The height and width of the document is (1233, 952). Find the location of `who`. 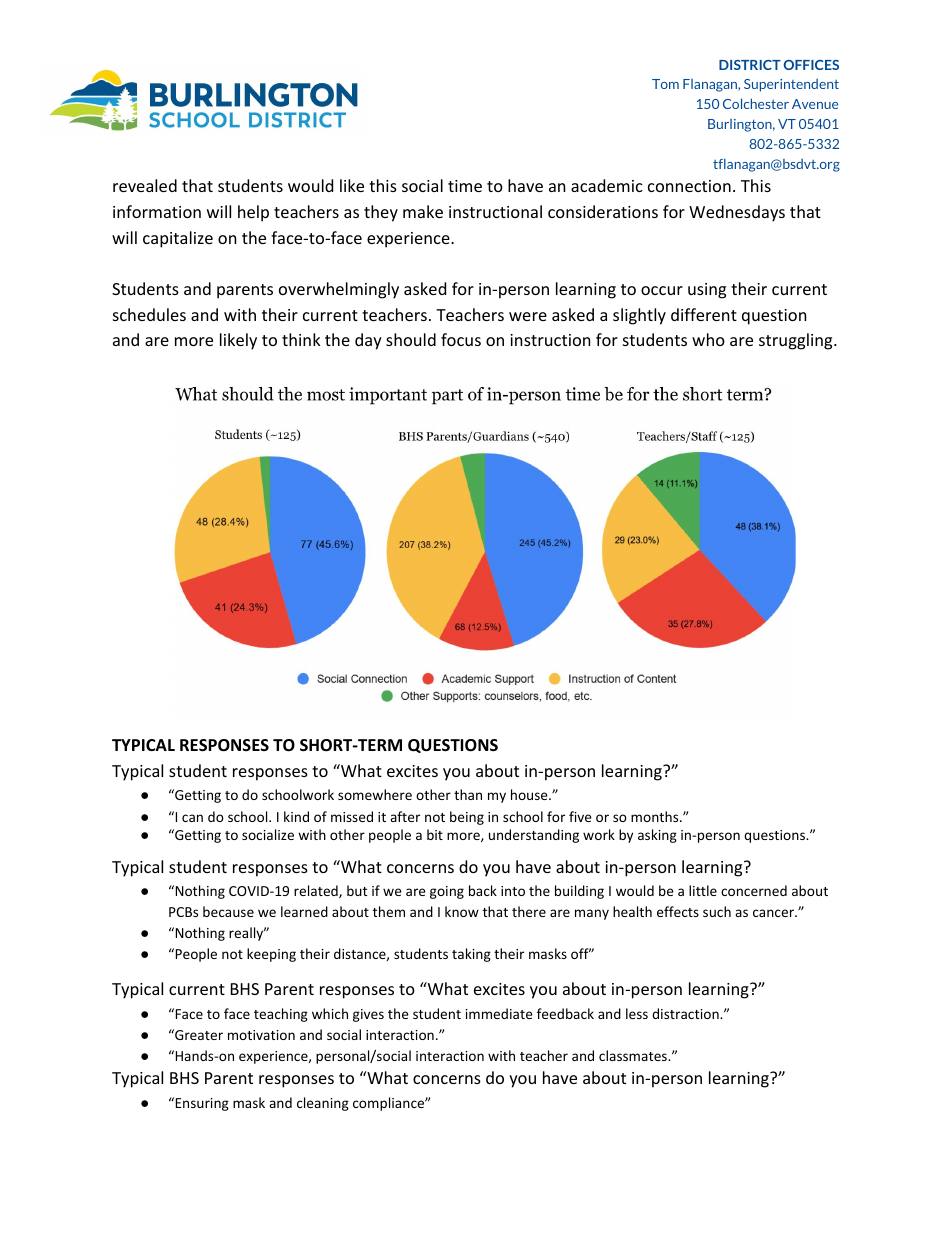

who is located at coordinates (708, 339).
